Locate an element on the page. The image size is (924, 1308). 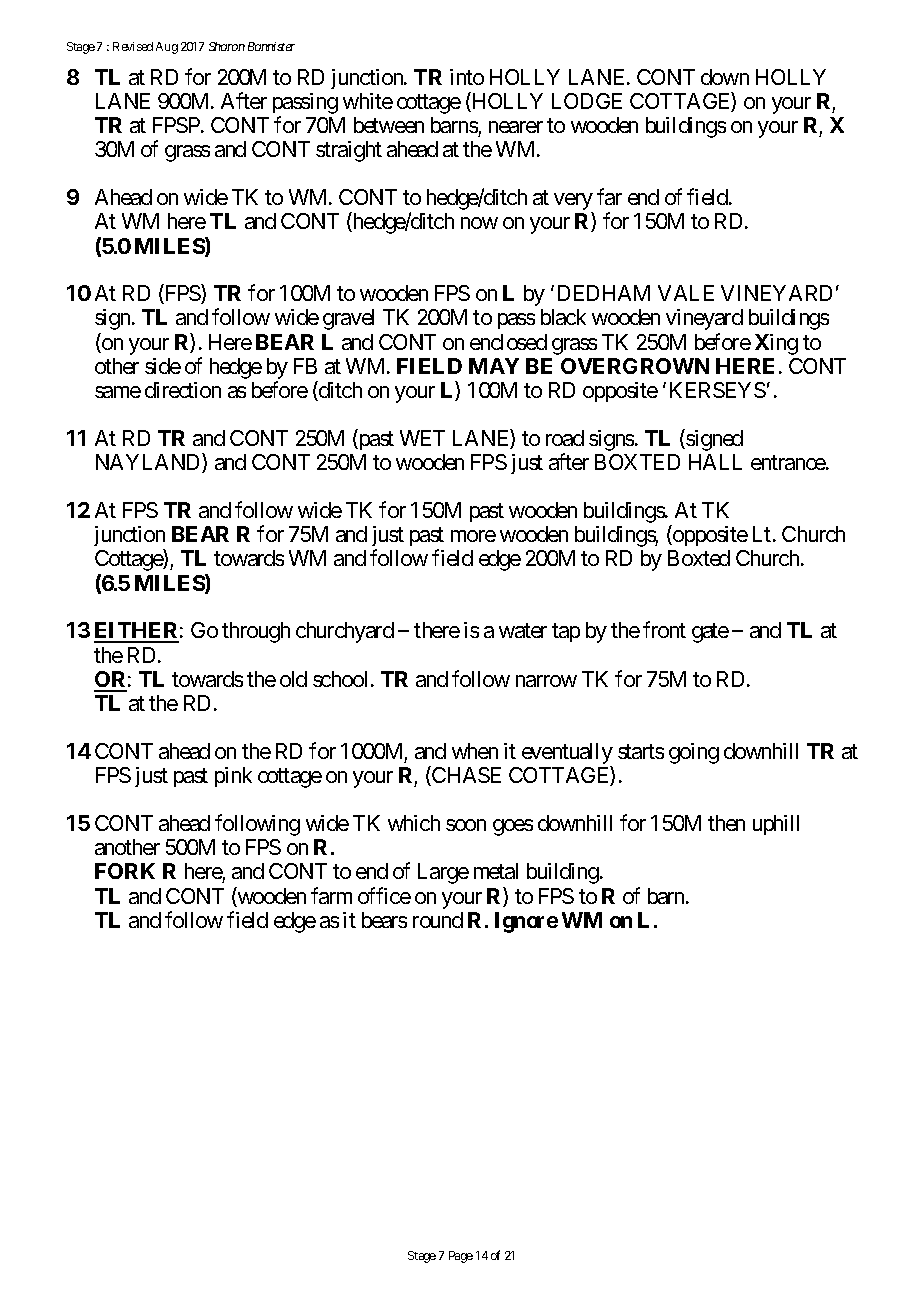
into is located at coordinates (467, 77).
